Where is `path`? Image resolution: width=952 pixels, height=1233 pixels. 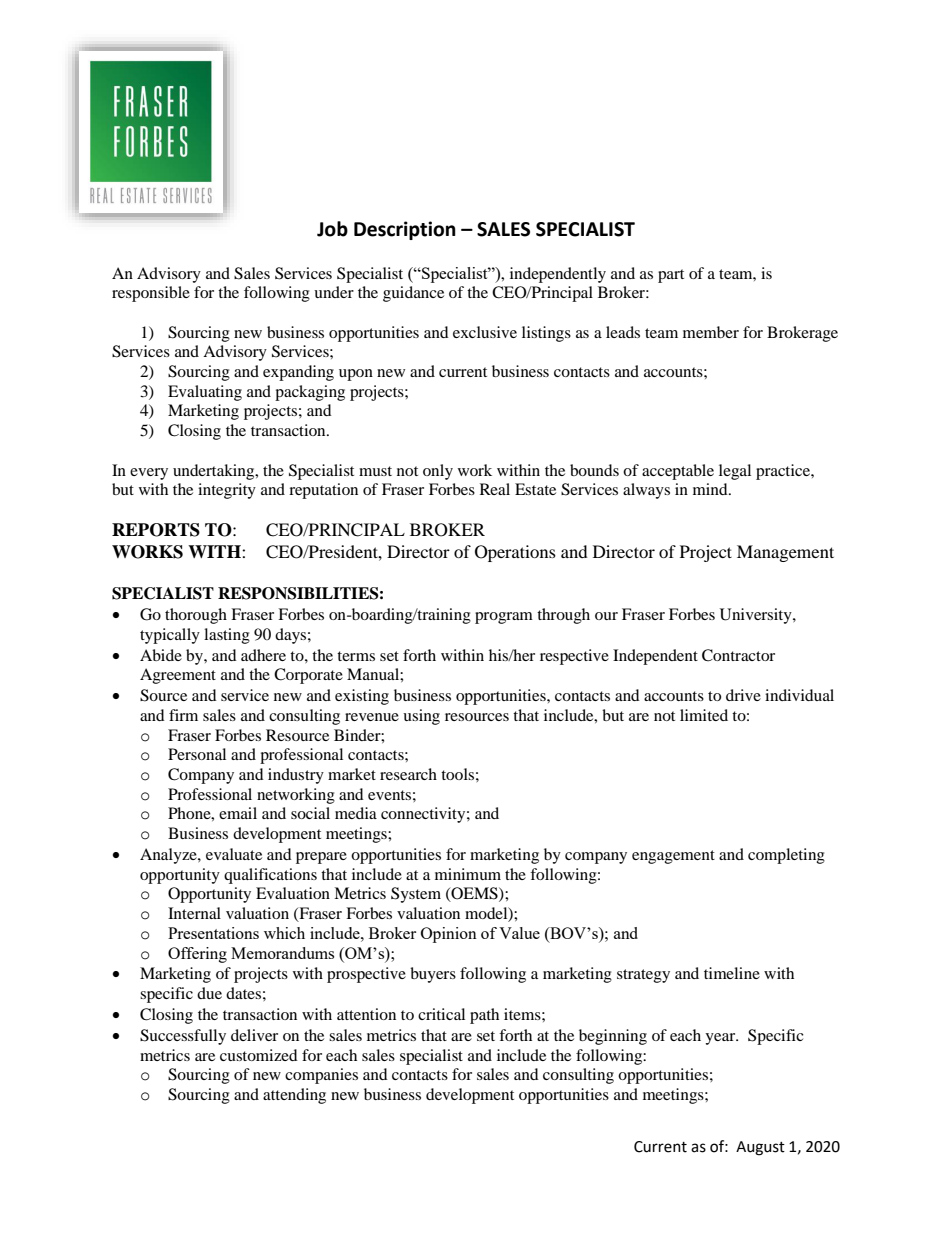 path is located at coordinates (484, 1016).
